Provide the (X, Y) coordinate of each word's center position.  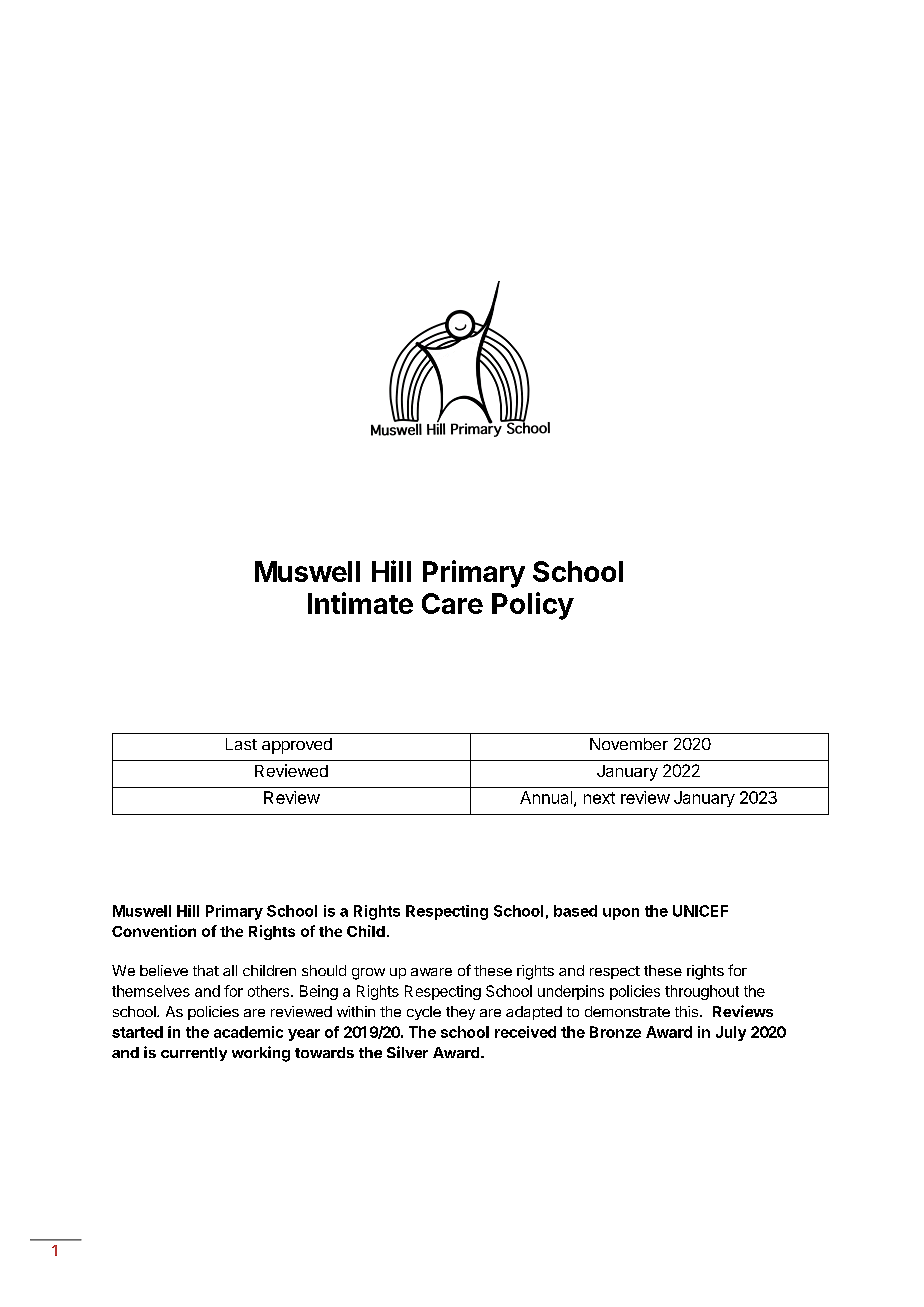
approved (297, 746)
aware (431, 972)
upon (621, 914)
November (629, 744)
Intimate (360, 603)
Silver (407, 1052)
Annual (546, 797)
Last (241, 744)
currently (194, 1054)
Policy (533, 606)
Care (452, 603)
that (206, 970)
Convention (154, 931)
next (599, 798)
